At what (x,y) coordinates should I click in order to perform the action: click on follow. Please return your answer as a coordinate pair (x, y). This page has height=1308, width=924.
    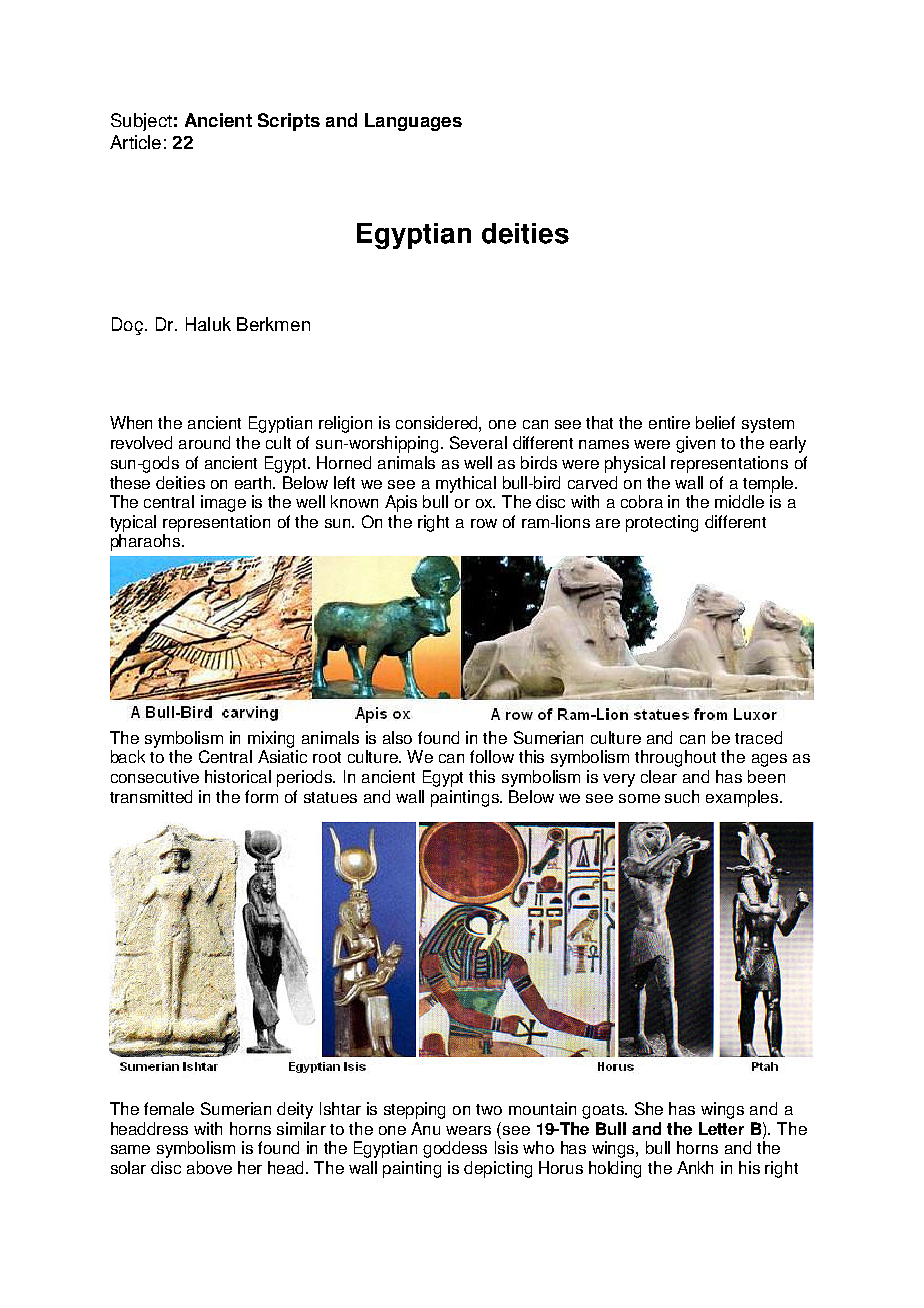
    Looking at the image, I should click on (492, 756).
